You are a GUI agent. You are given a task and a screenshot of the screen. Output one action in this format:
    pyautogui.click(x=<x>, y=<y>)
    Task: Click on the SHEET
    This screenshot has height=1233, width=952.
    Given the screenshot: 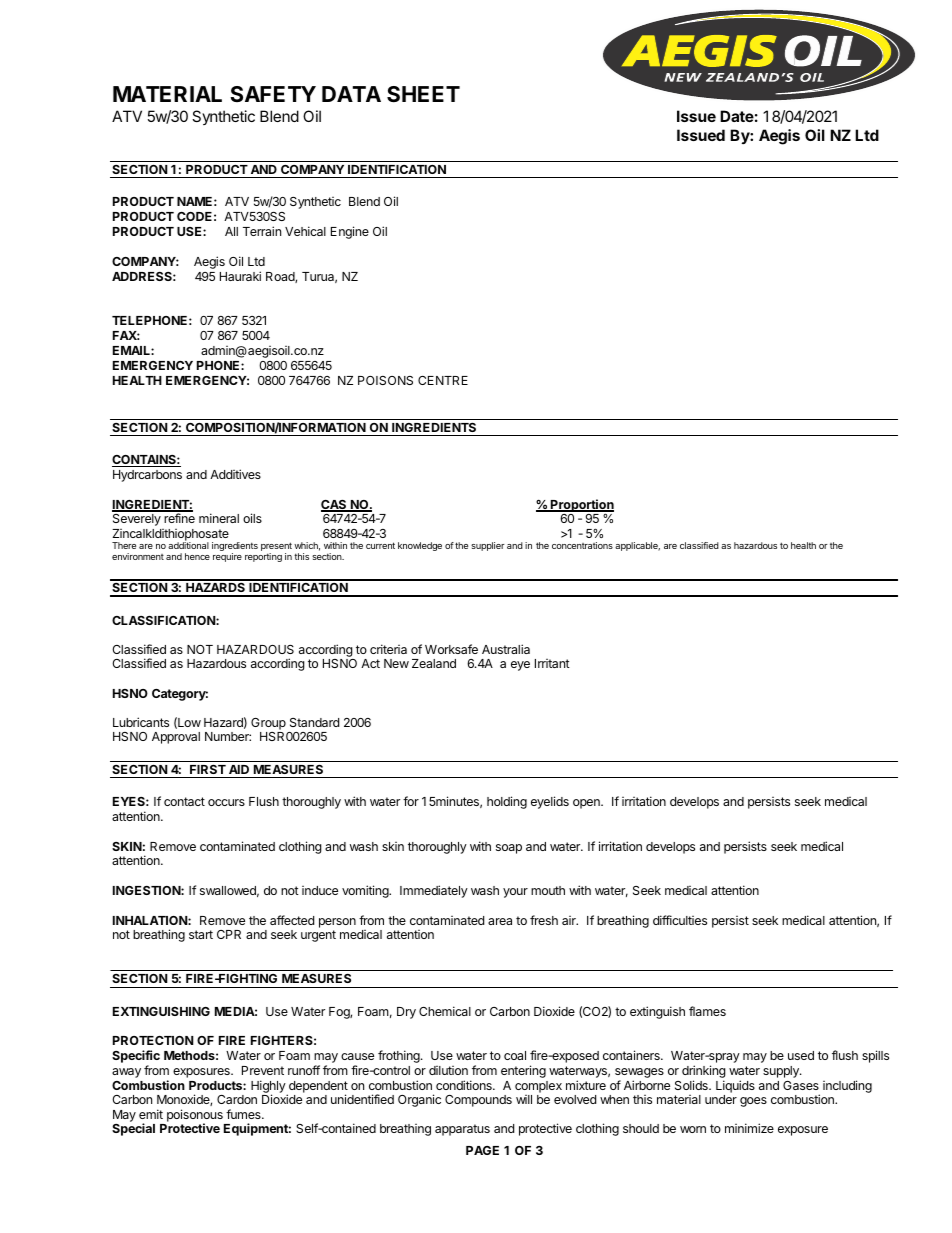 What is the action you would take?
    pyautogui.click(x=423, y=94)
